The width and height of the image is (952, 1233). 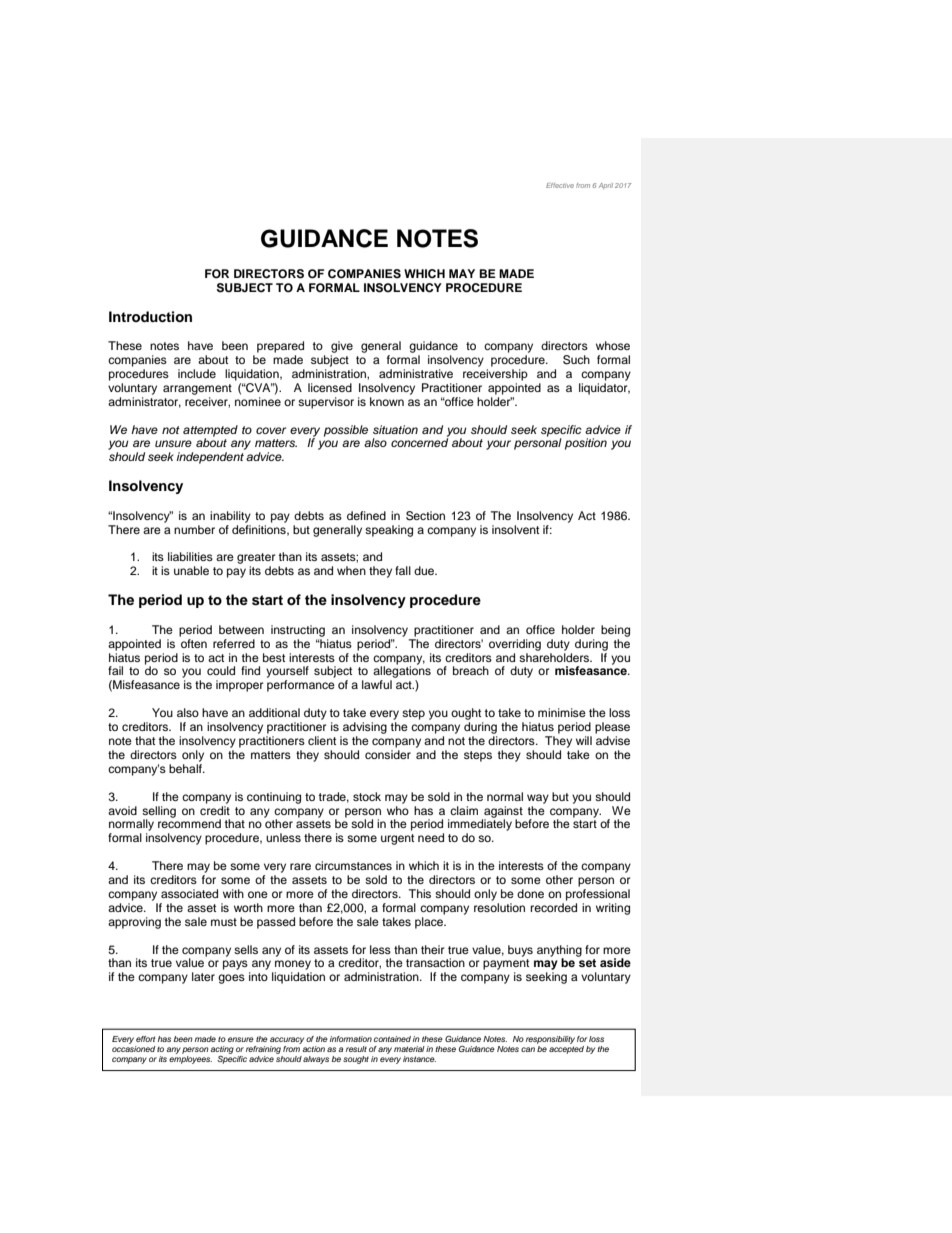 What do you see at coordinates (502, 813) in the image?
I see `against` at bounding box center [502, 813].
